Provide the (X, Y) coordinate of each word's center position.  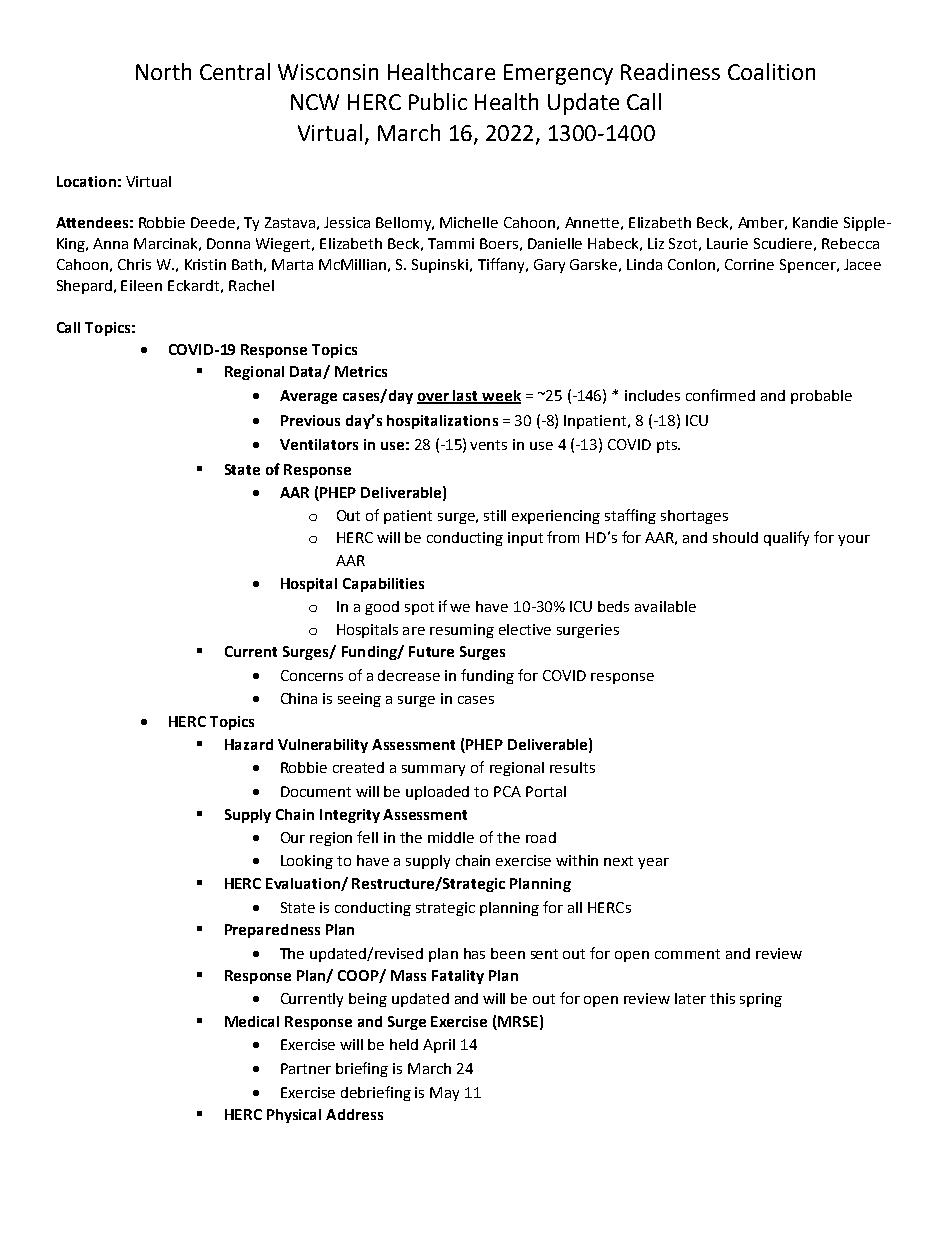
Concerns (312, 675)
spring (761, 1000)
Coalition (771, 71)
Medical (252, 1021)
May (444, 1094)
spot (419, 608)
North (163, 71)
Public (438, 101)
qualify (786, 538)
